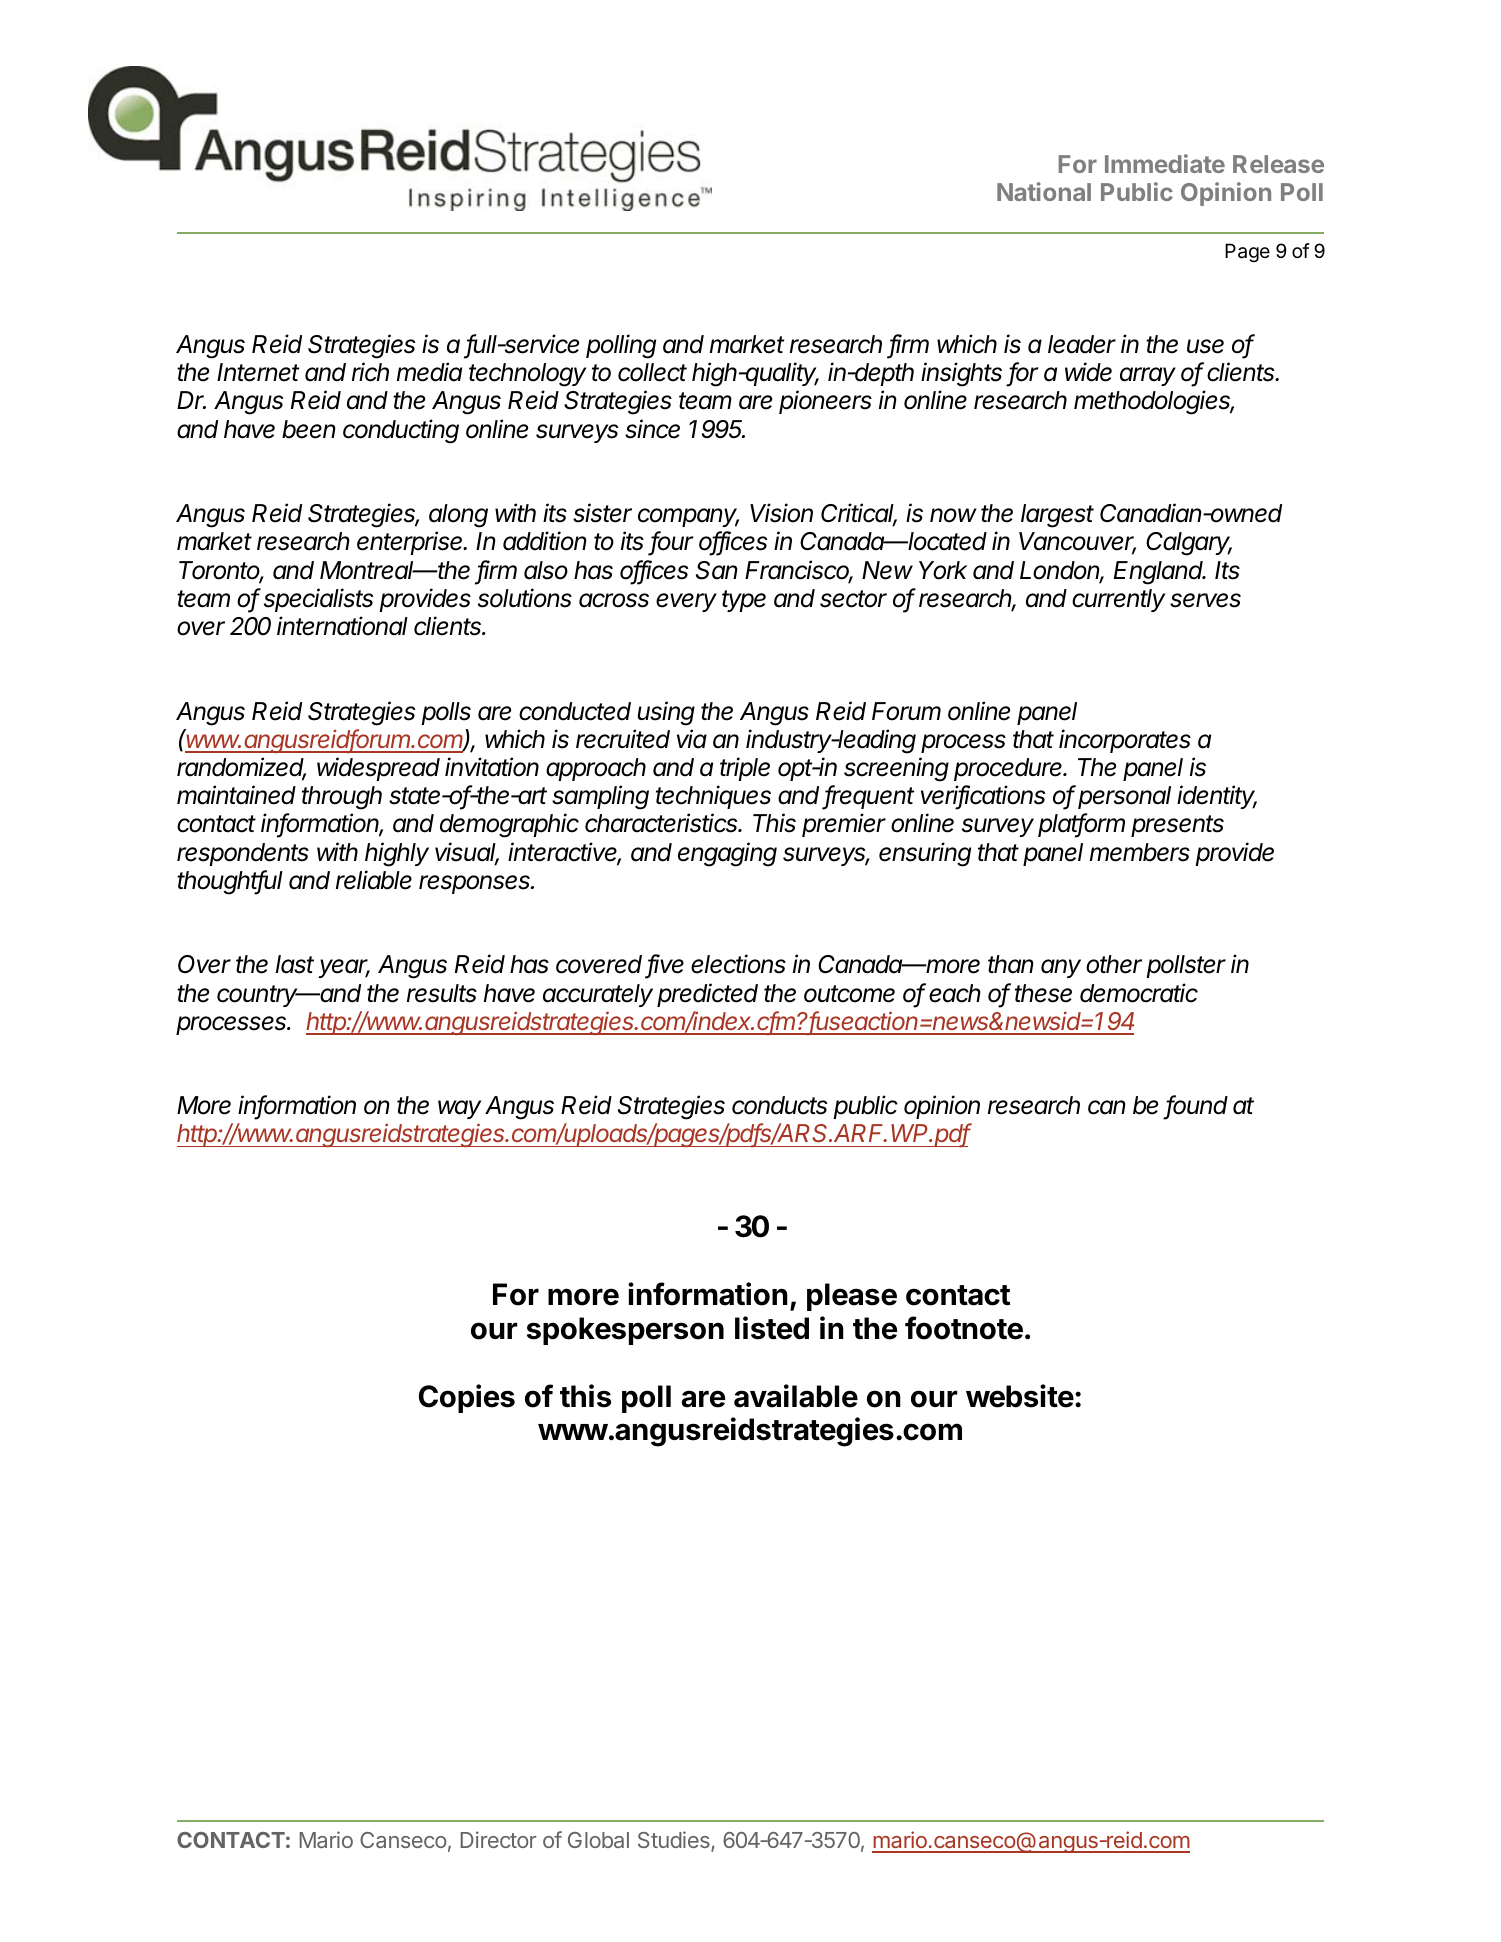 The width and height of the screenshot is (1501, 1942). What do you see at coordinates (652, 372) in the screenshot?
I see `collect` at bounding box center [652, 372].
